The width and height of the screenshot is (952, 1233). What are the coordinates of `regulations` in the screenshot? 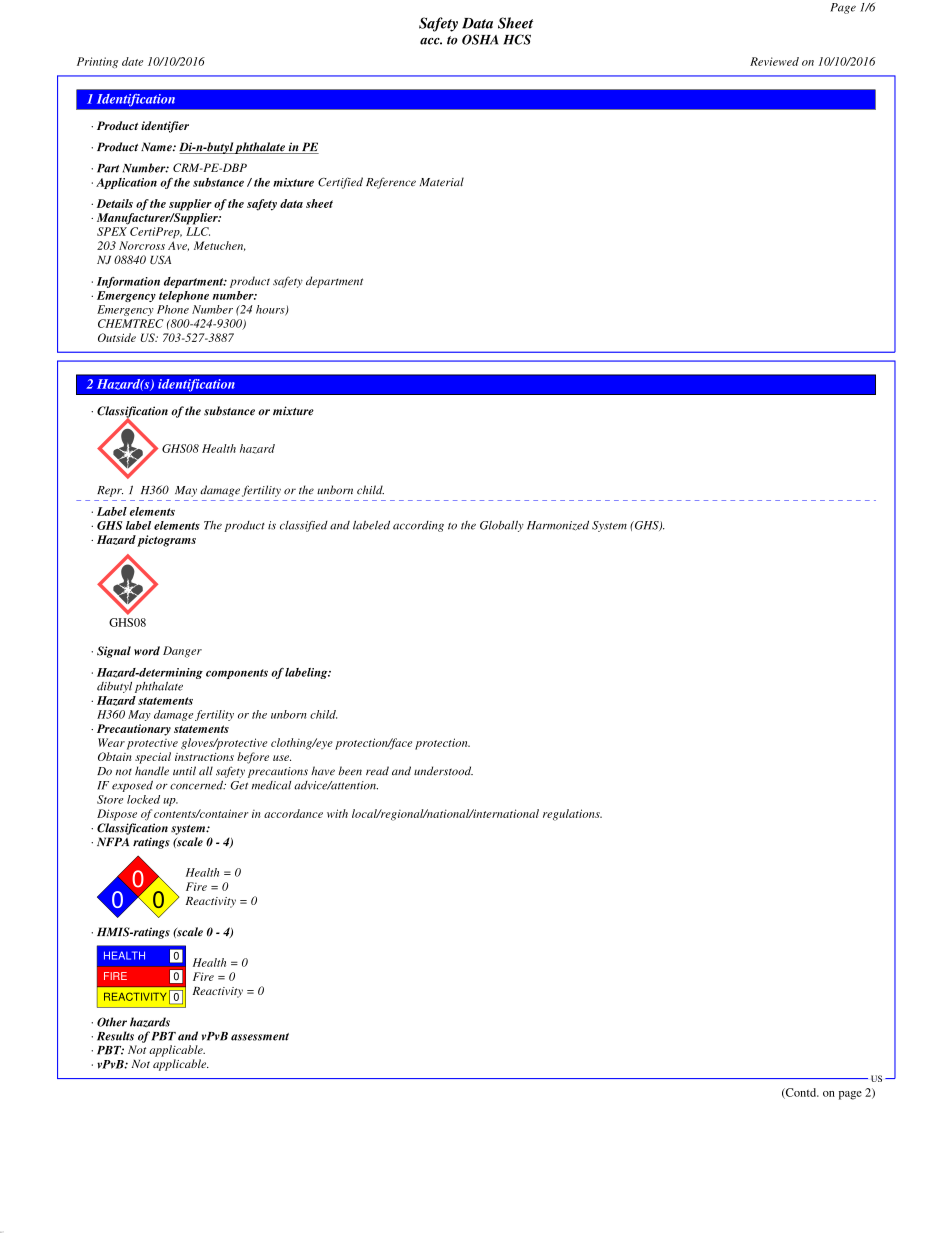 It's located at (572, 815).
